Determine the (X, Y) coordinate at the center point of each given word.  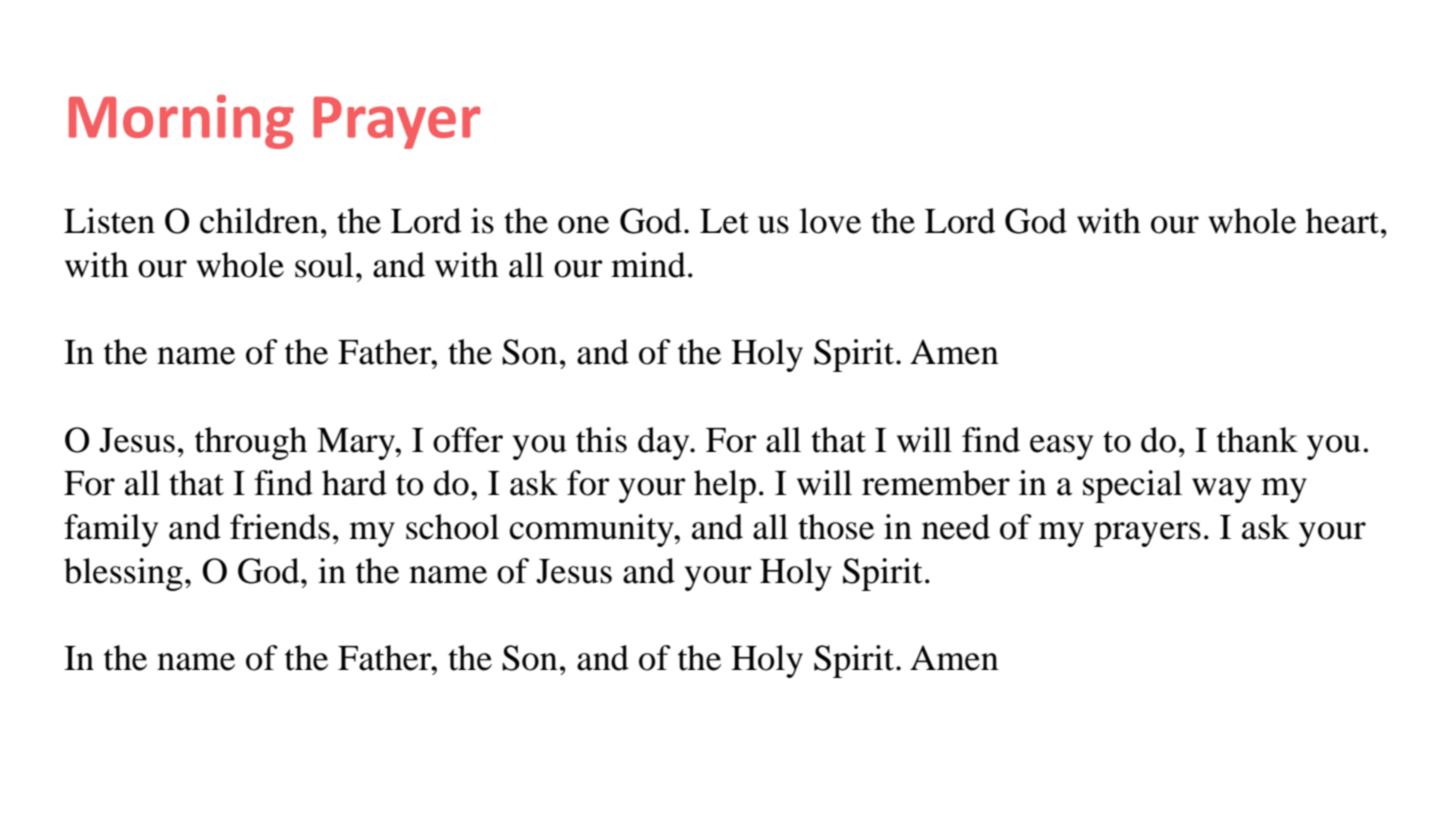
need (956, 527)
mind (648, 265)
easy (1061, 447)
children (259, 221)
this (601, 440)
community (592, 530)
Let (724, 221)
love (830, 221)
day (665, 443)
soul (324, 265)
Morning (181, 122)
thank (1257, 440)
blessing (123, 574)
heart (1342, 221)
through (251, 443)
